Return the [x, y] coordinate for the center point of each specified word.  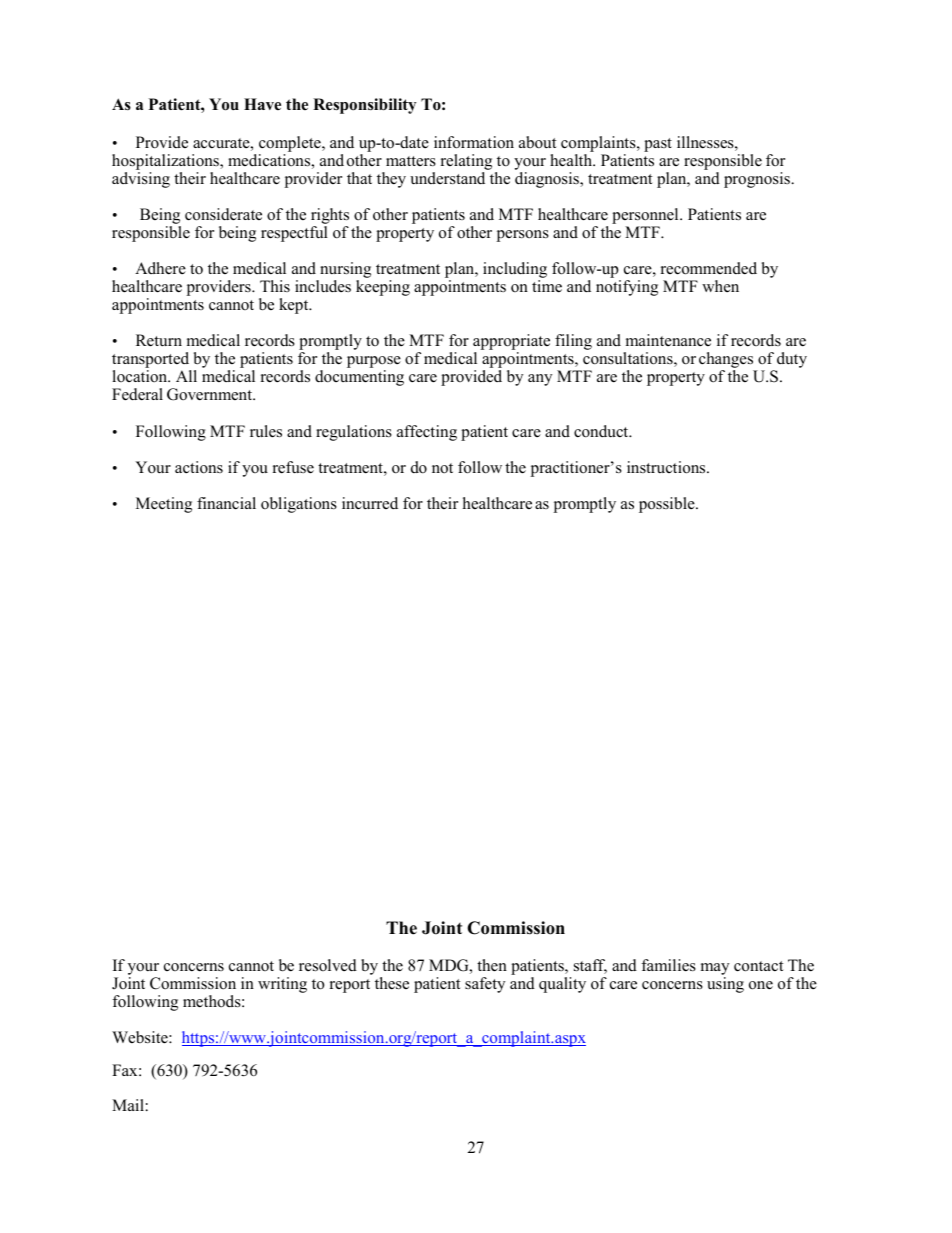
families [668, 965]
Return [159, 340]
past [658, 145]
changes [727, 361]
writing [282, 985]
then [492, 965]
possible [668, 505]
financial [226, 503]
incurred [370, 503]
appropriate [511, 343]
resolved [328, 965]
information [474, 142]
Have [262, 104]
